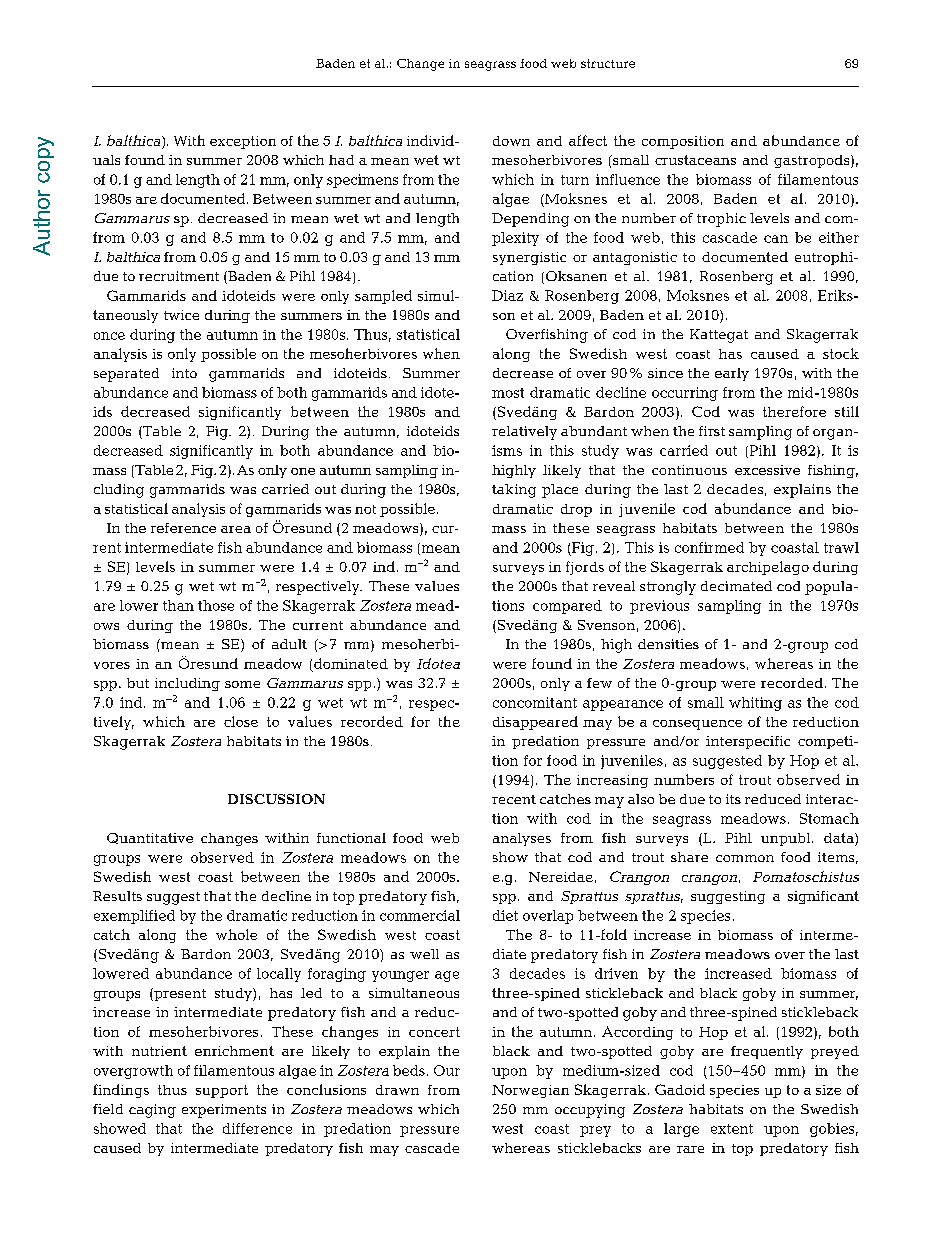 The width and height of the page is (952, 1257). Describe the element at coordinates (224, 1111) in the page. I see `experiments` at that location.
